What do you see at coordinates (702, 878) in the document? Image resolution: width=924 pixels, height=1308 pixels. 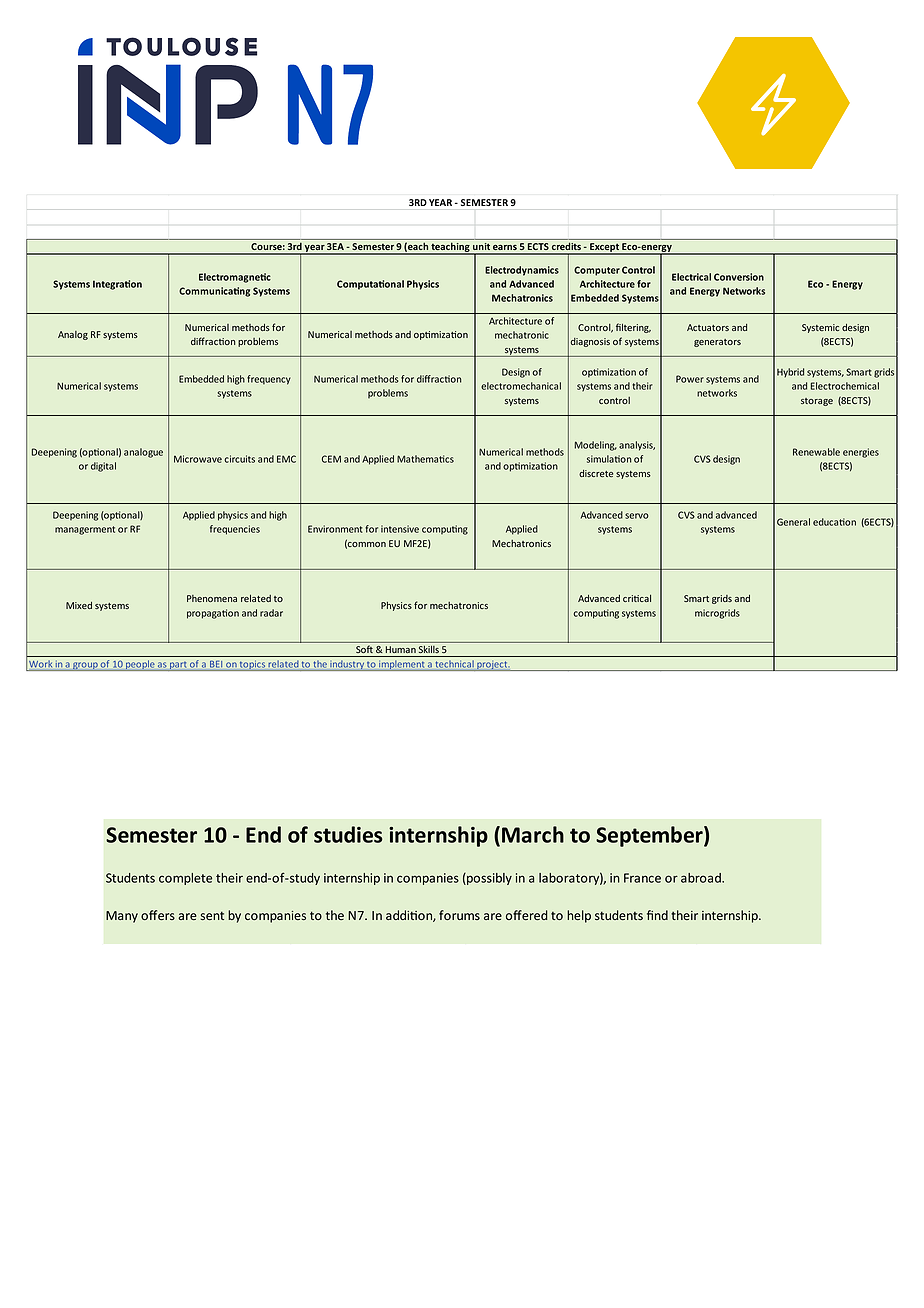 I see `abroad` at bounding box center [702, 878].
